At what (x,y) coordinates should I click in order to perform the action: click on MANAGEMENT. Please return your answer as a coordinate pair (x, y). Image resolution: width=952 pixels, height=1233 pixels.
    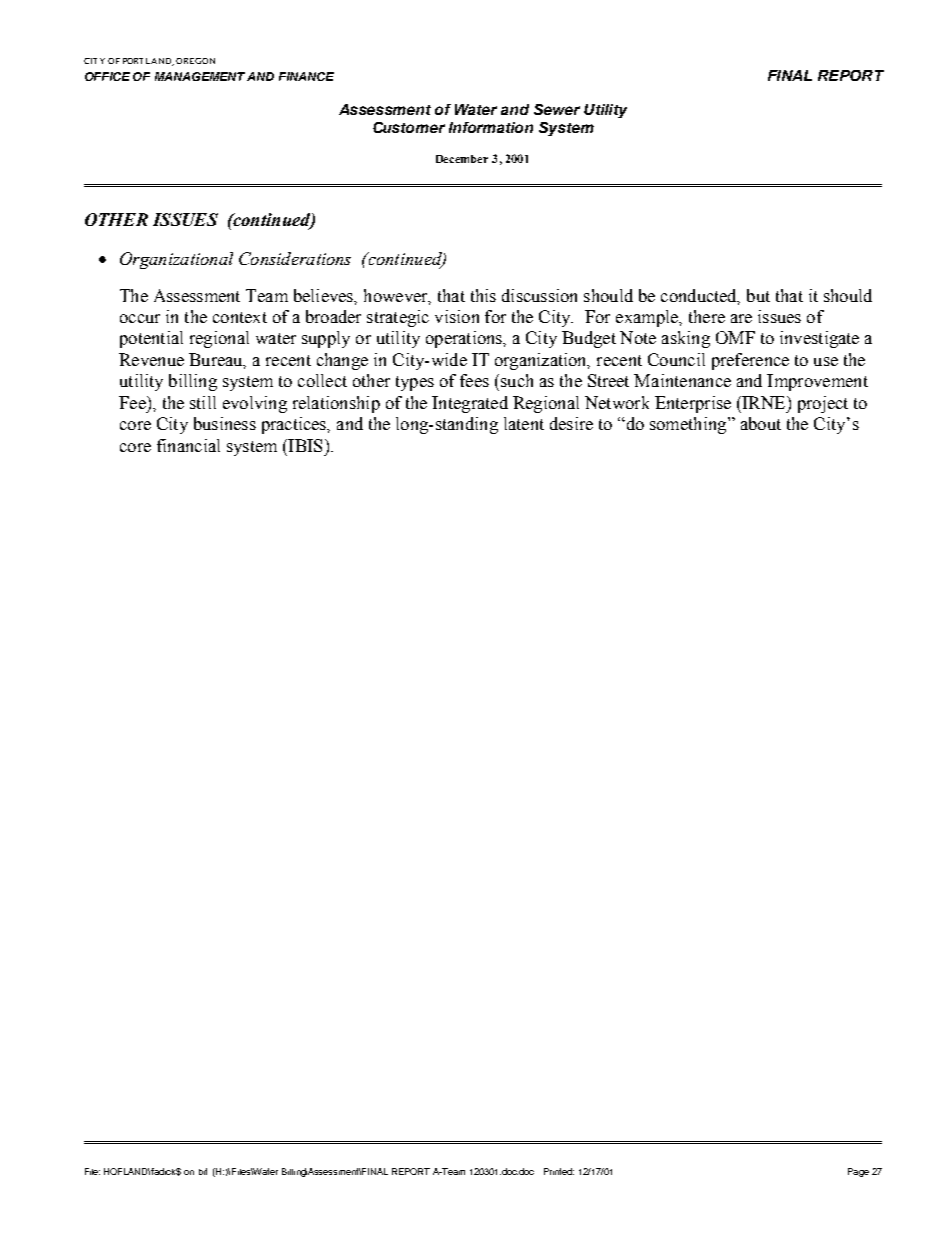
    Looking at the image, I should click on (200, 76).
